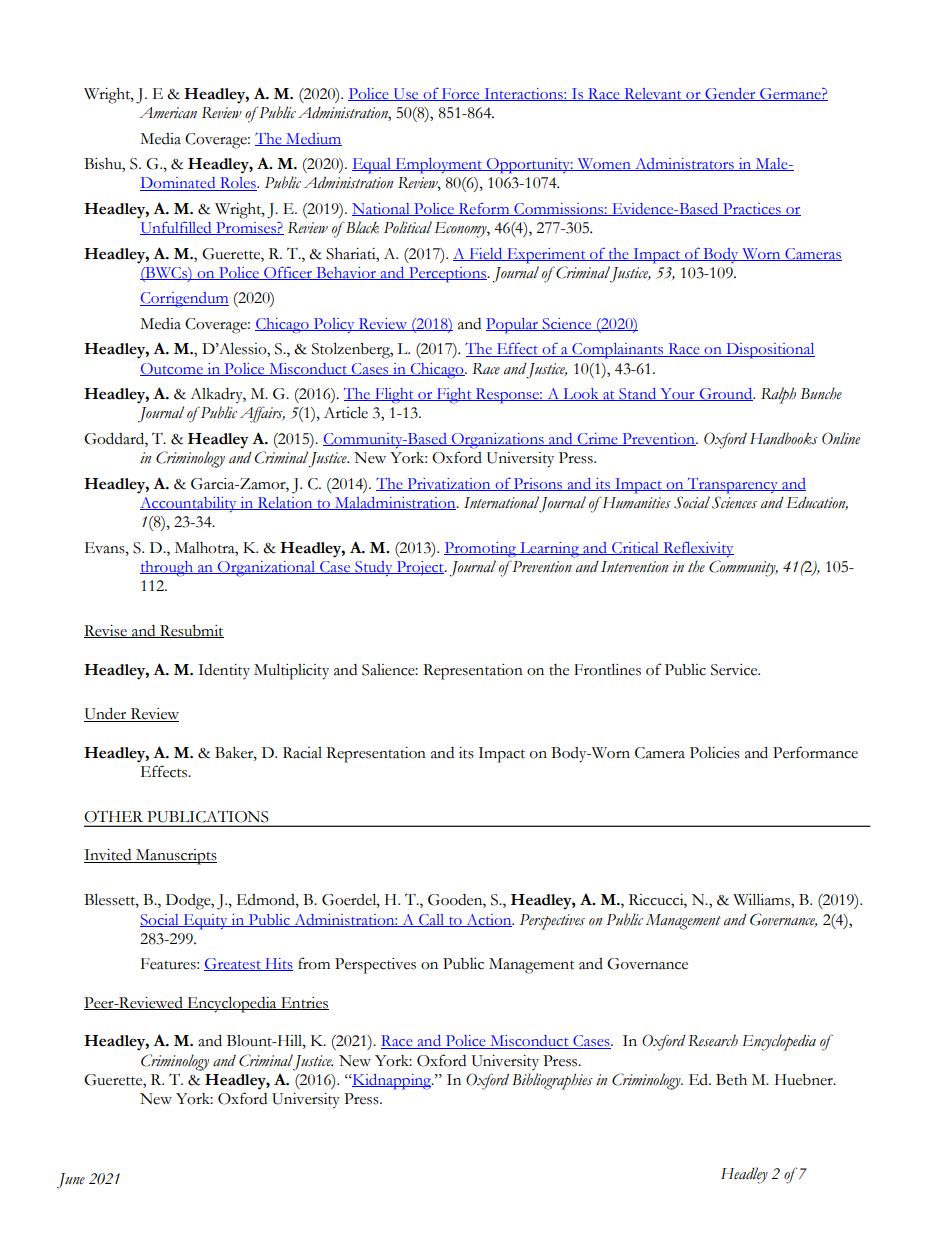  What do you see at coordinates (762, 900) in the screenshot?
I see `Williams` at bounding box center [762, 900].
